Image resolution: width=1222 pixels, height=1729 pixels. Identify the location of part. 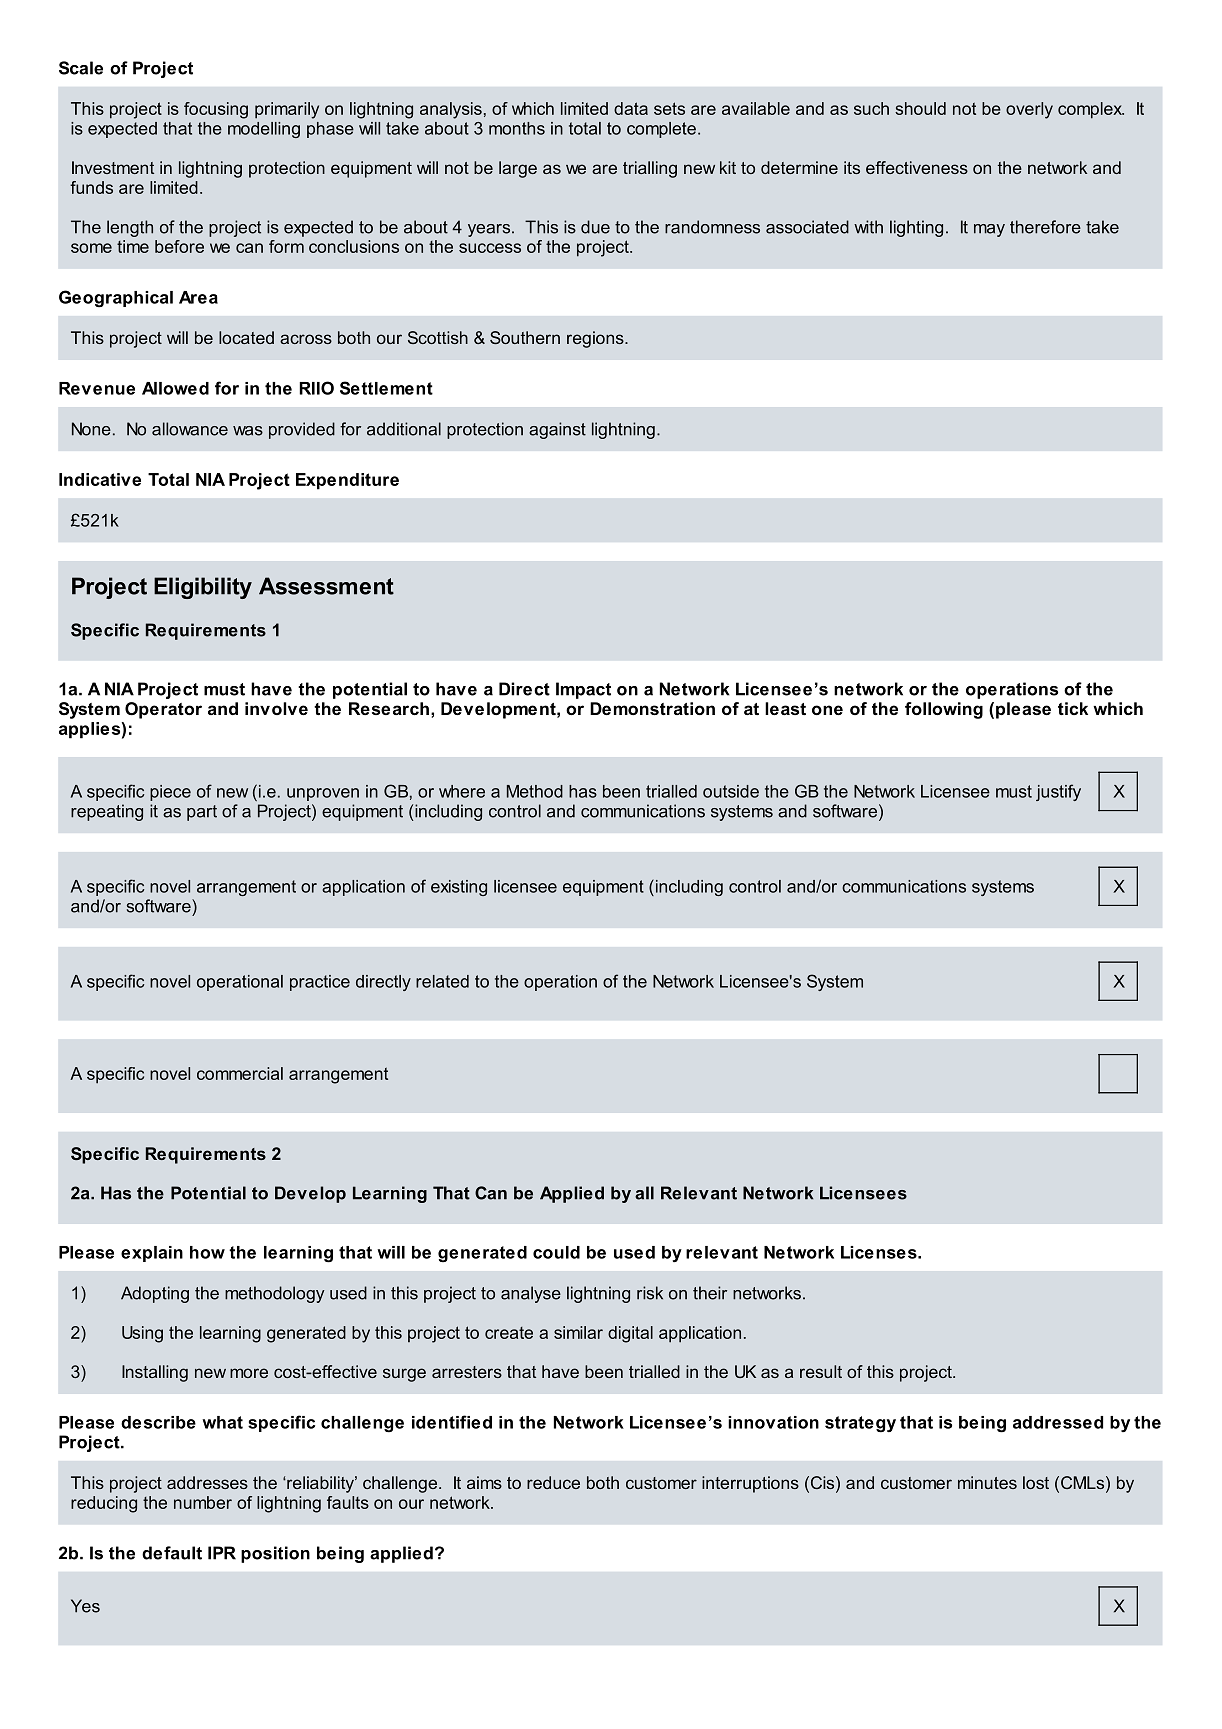
(202, 813).
